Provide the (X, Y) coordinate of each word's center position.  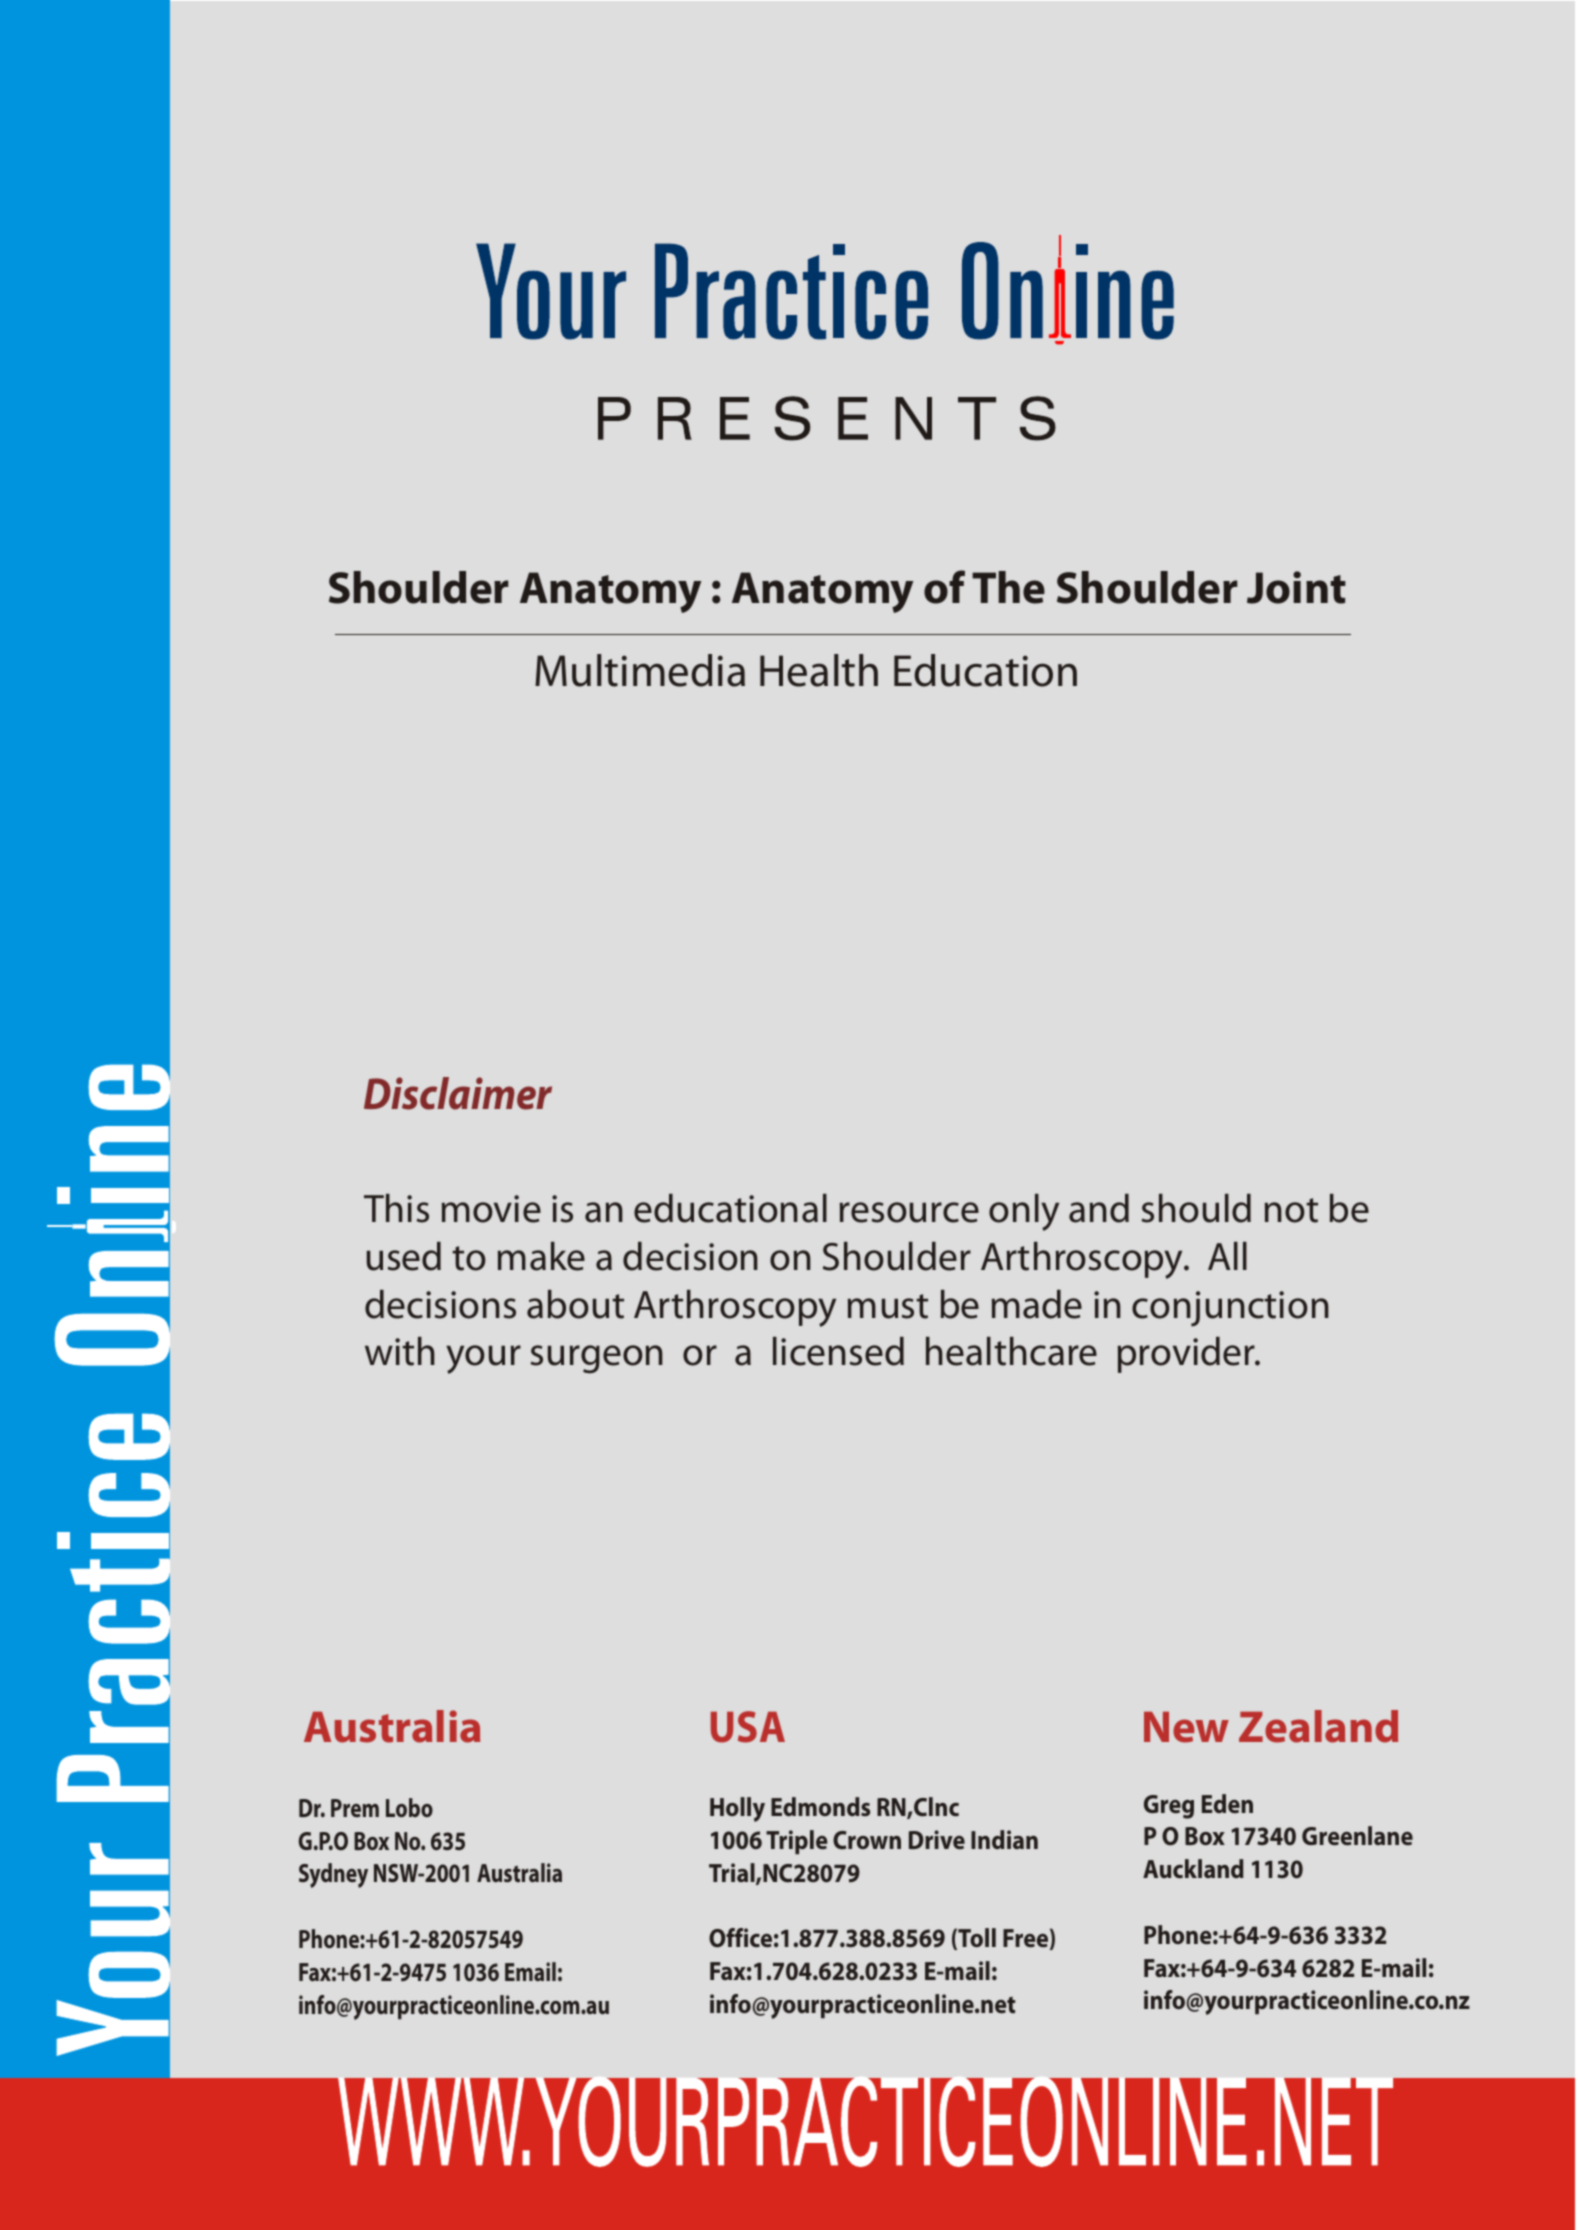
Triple (797, 1842)
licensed (838, 1351)
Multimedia (640, 670)
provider (1188, 1355)
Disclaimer (458, 1093)
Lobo (409, 1807)
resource (909, 1212)
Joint (1296, 587)
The (1008, 587)
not (1291, 1210)
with (400, 1351)
